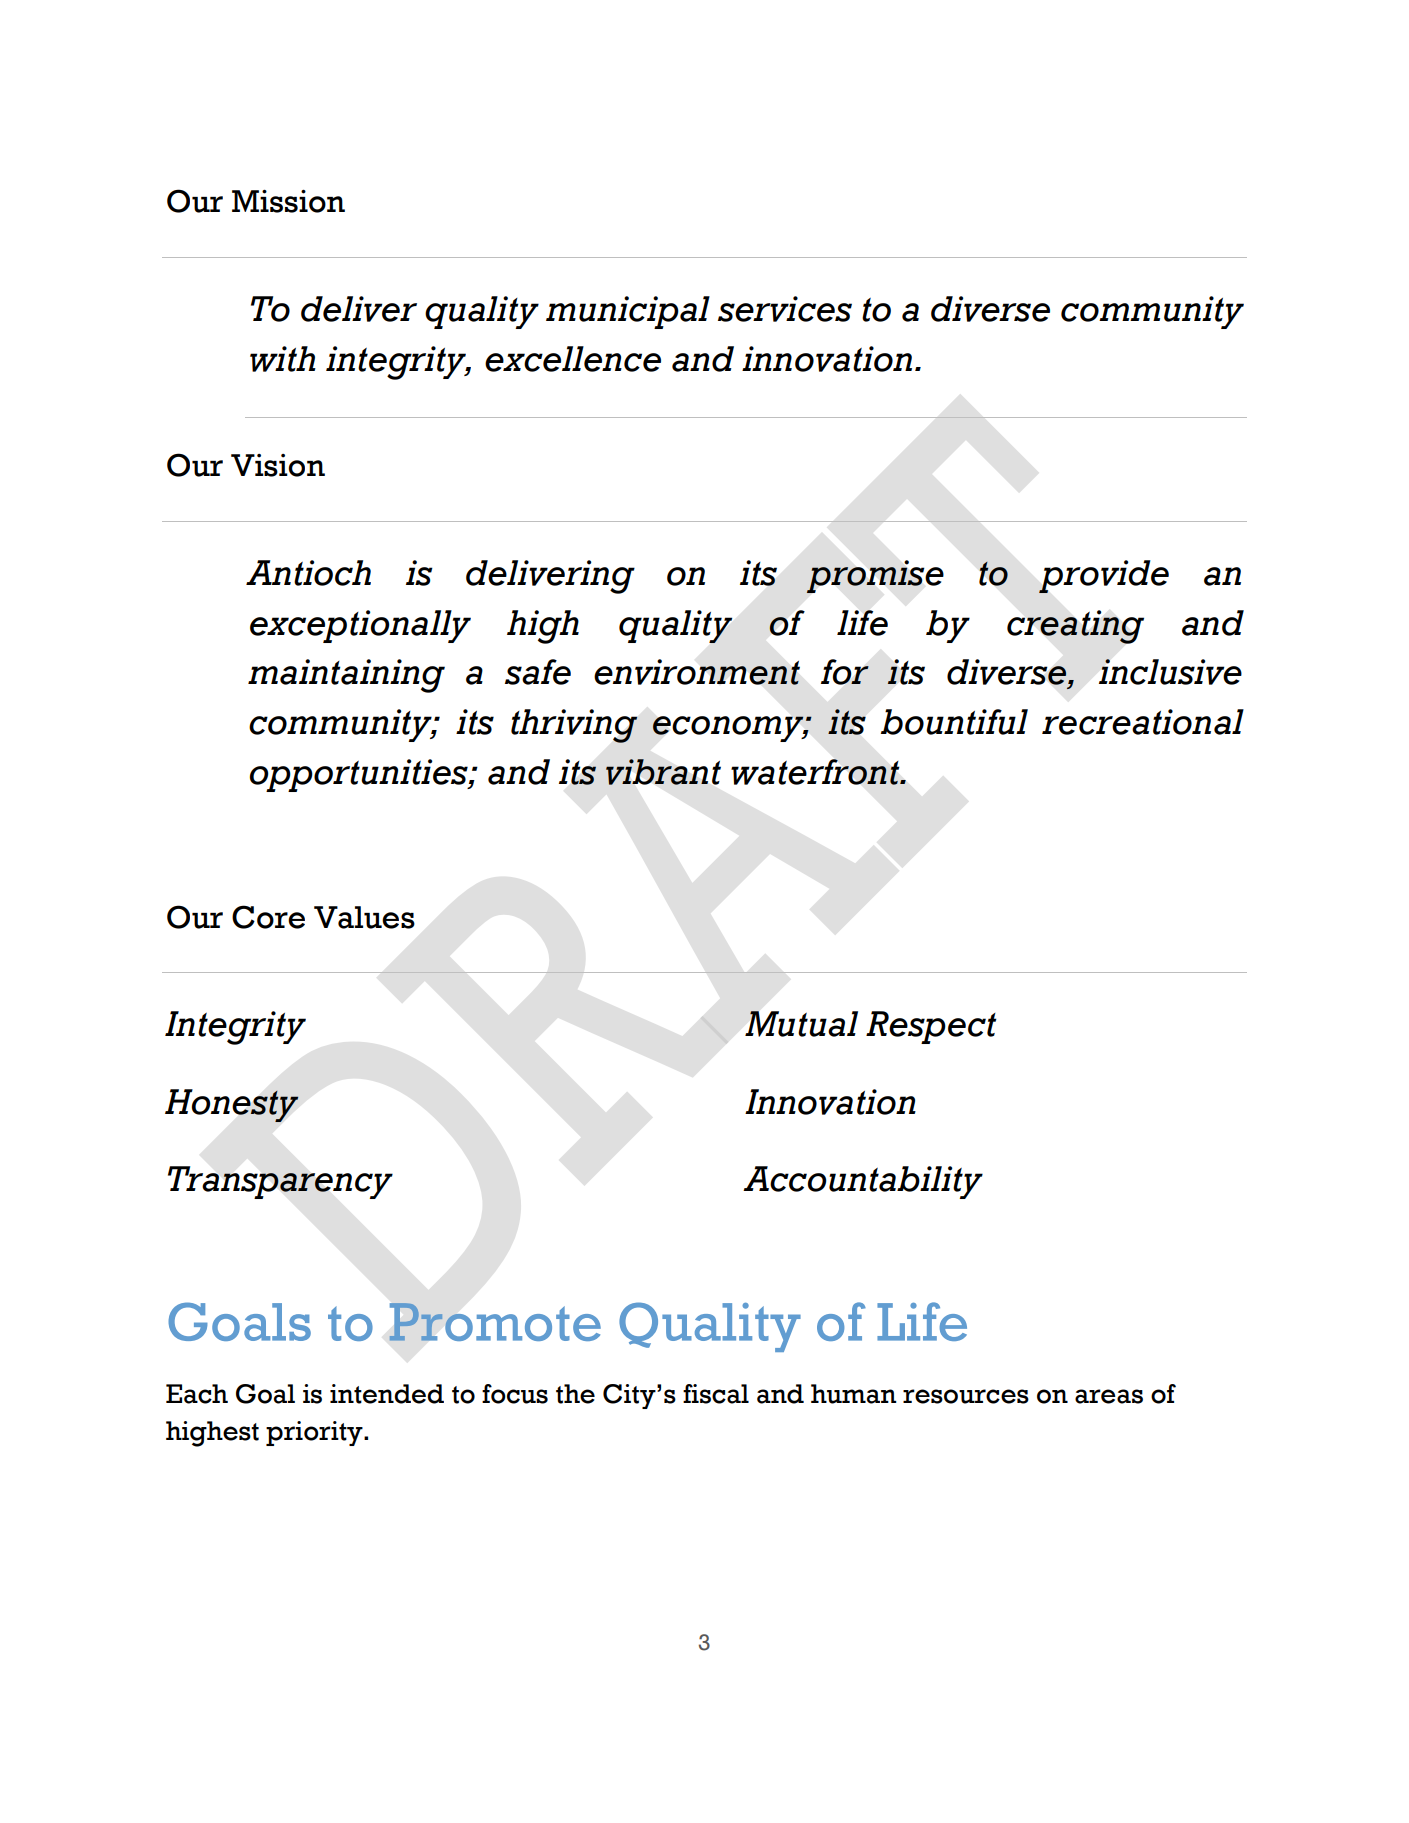  I want to click on Mission, so click(288, 201).
